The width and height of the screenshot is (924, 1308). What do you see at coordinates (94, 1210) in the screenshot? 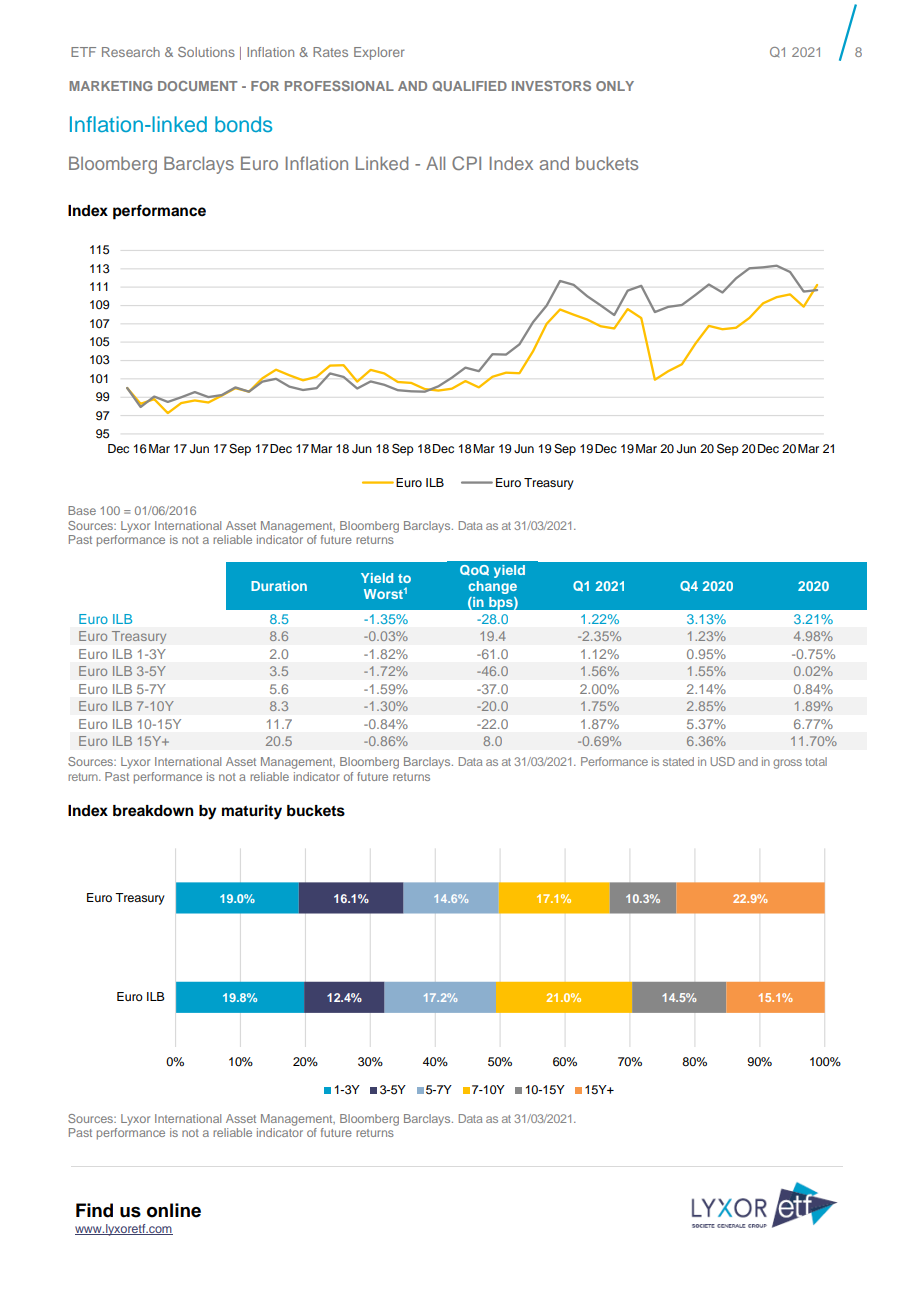
I see `Find` at bounding box center [94, 1210].
